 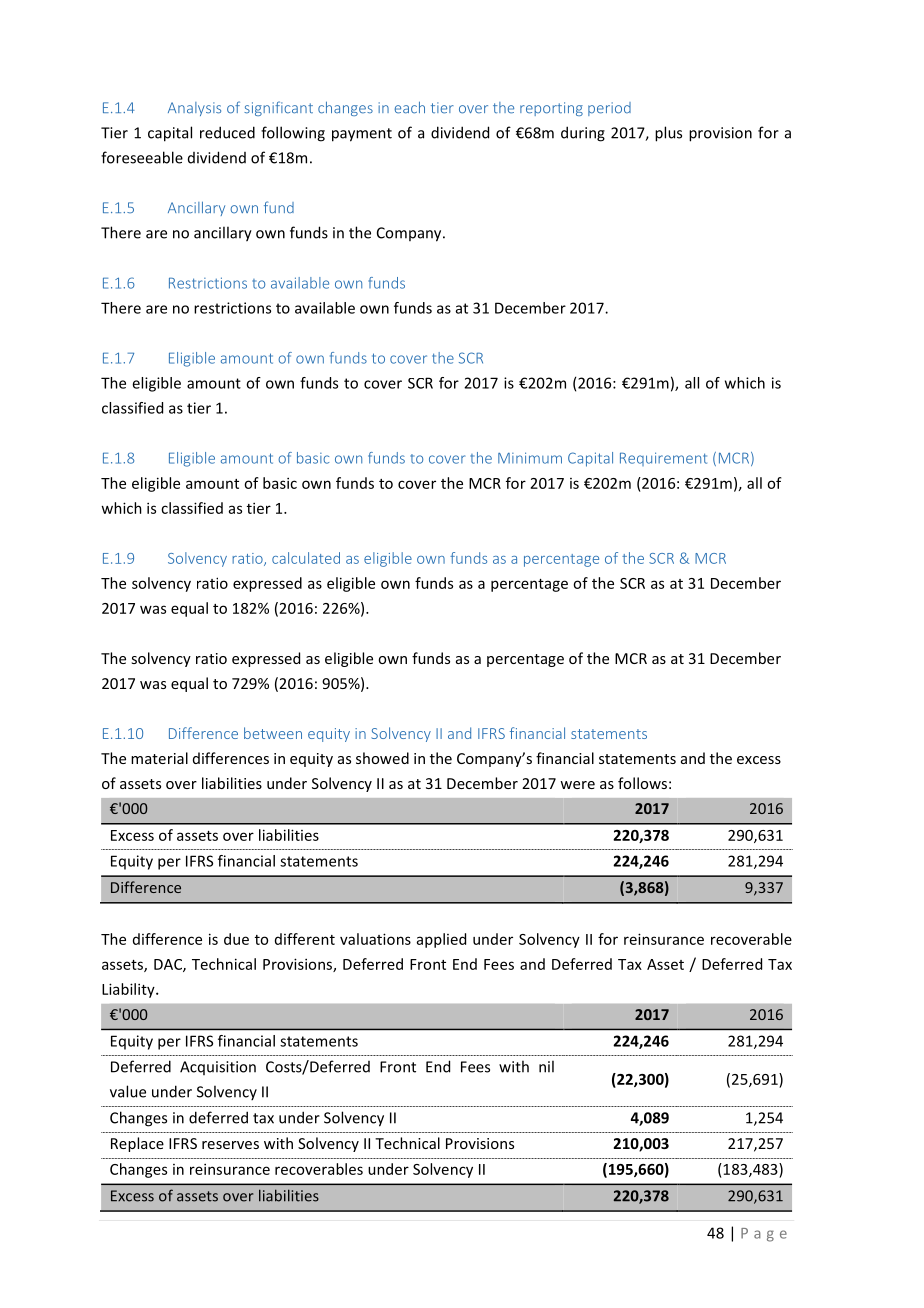 What do you see at coordinates (382, 758) in the screenshot?
I see `showed` at bounding box center [382, 758].
